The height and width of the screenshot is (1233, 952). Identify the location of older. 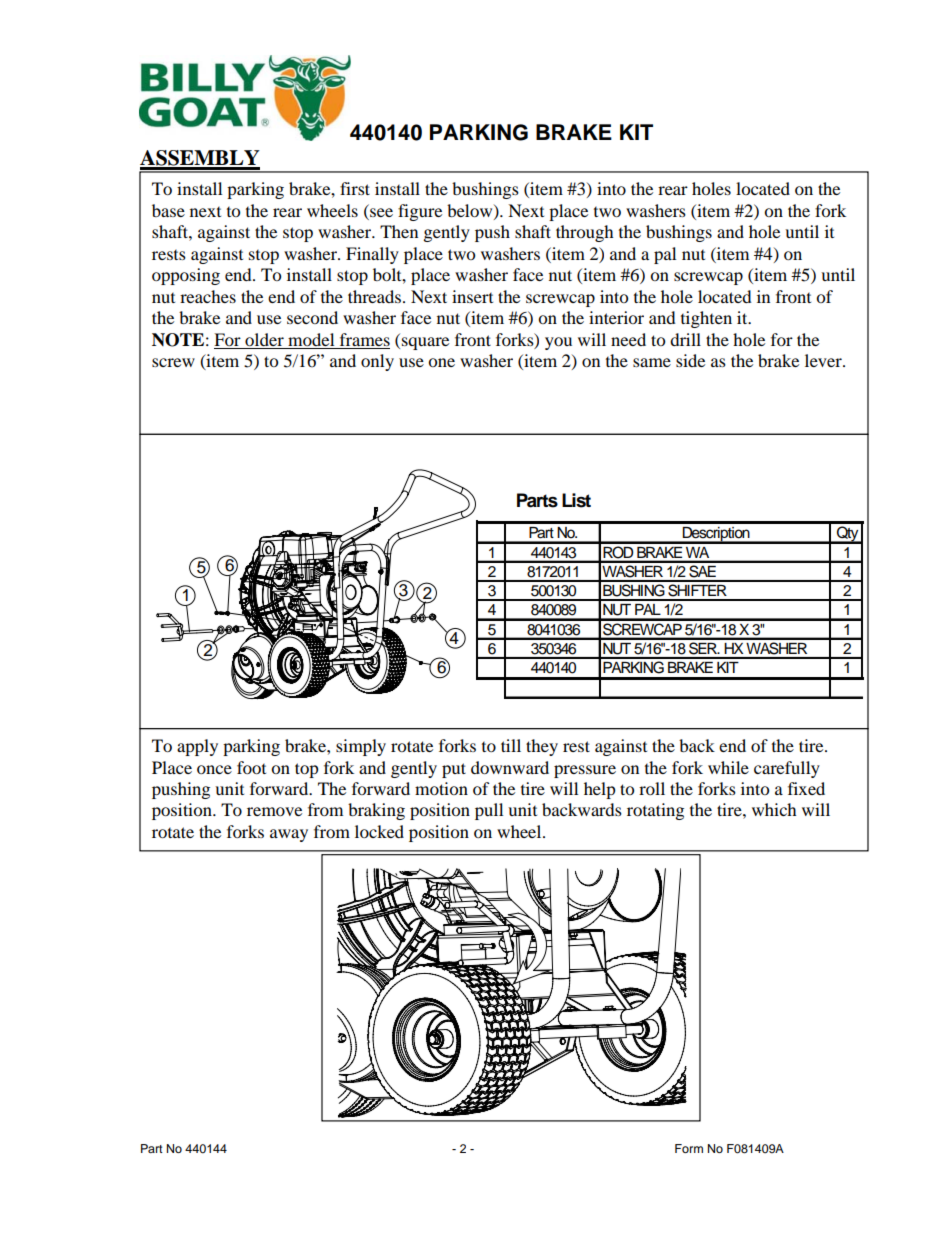
(264, 339).
